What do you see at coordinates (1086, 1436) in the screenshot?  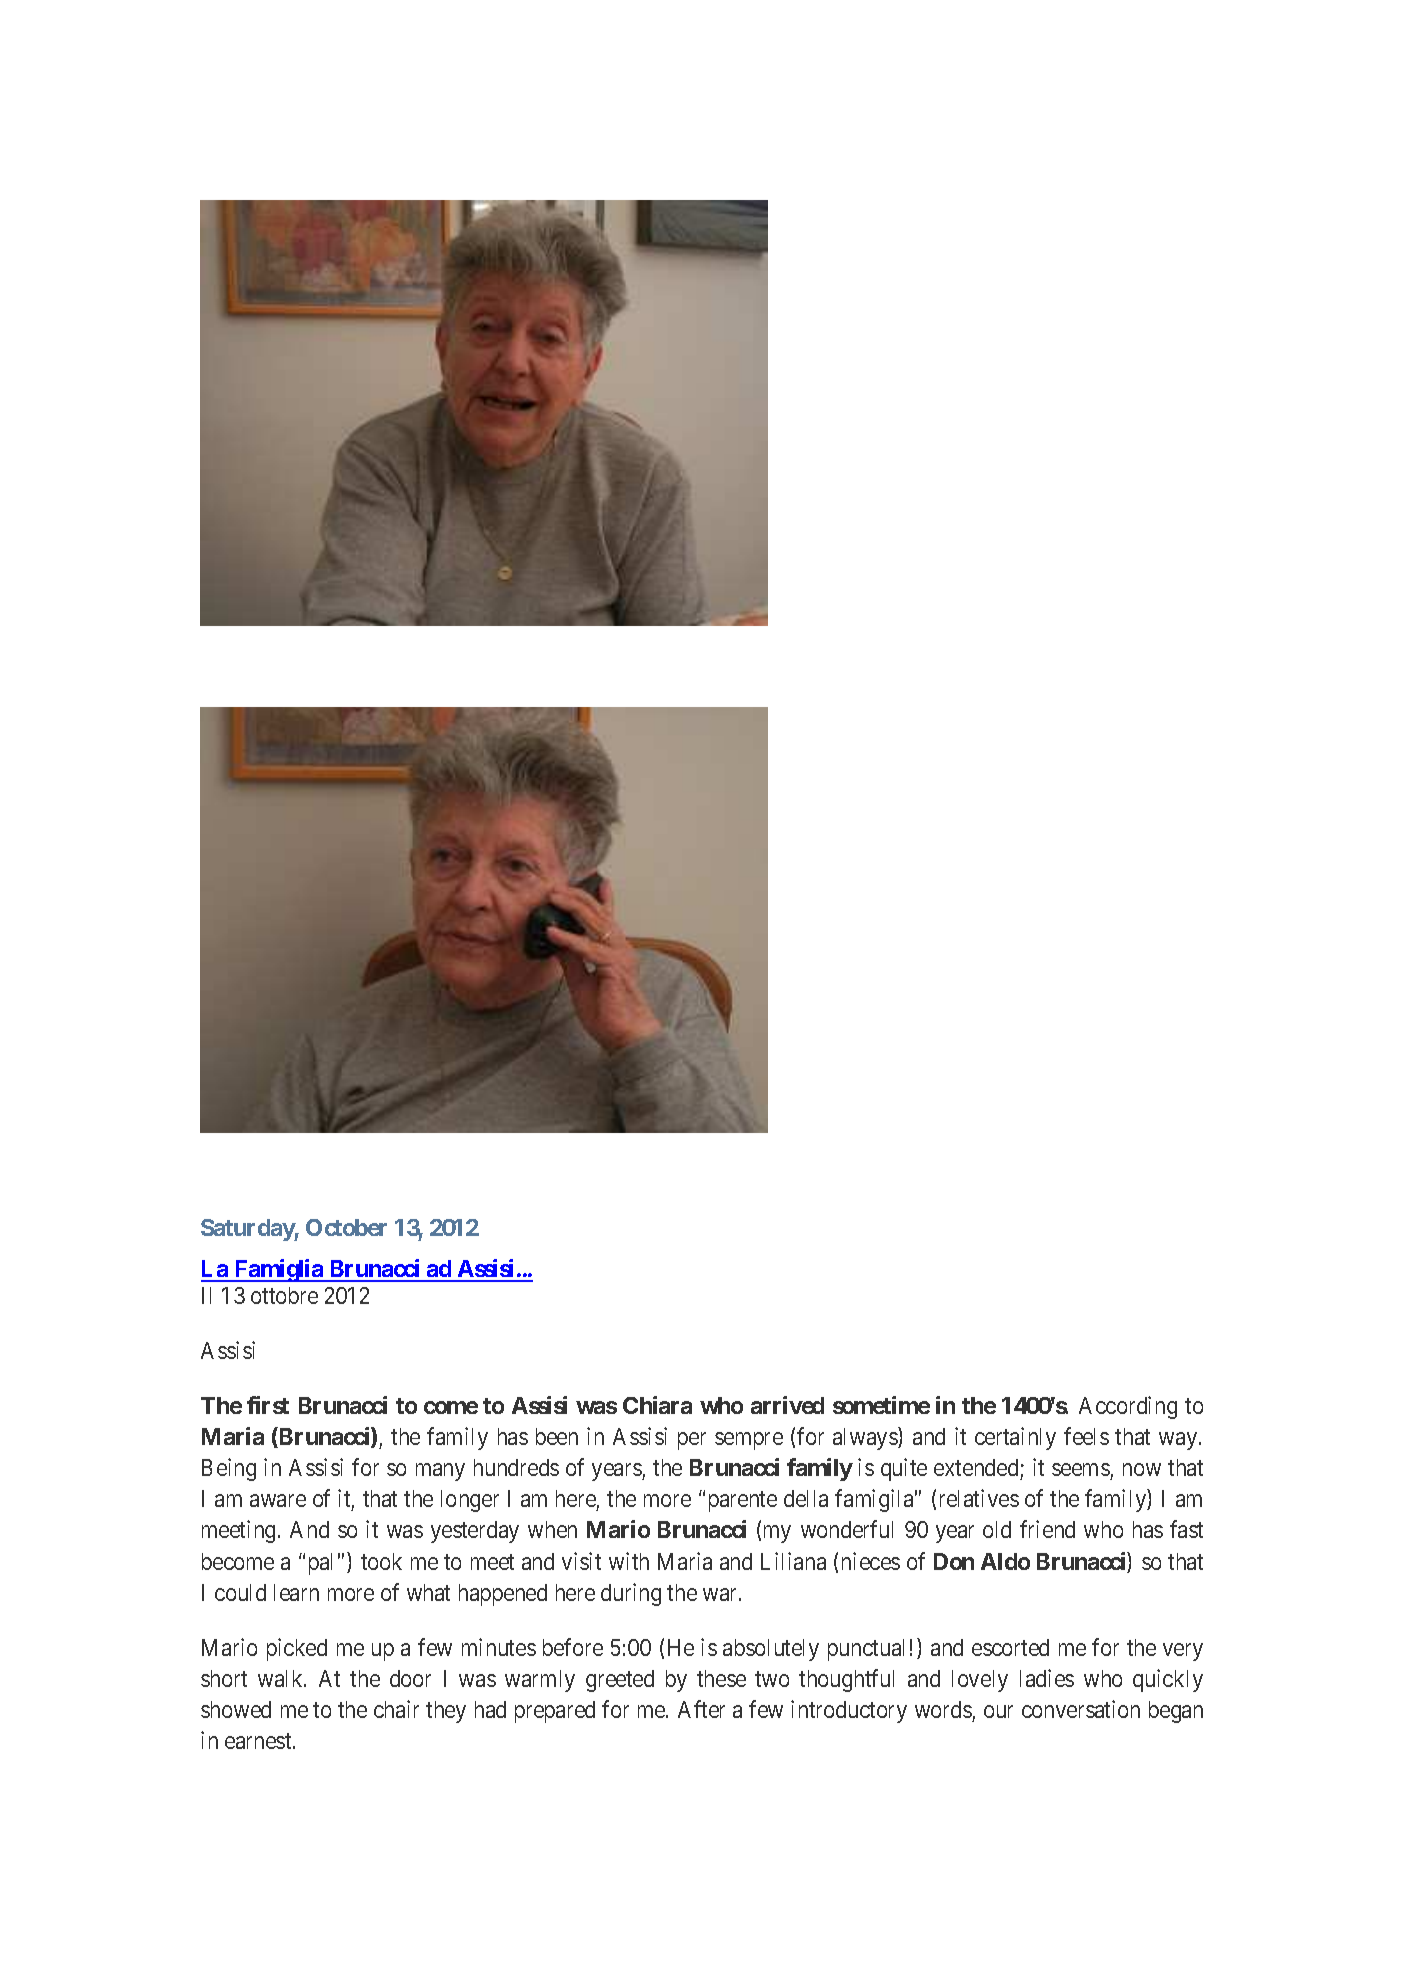 I see `feels` at bounding box center [1086, 1436].
